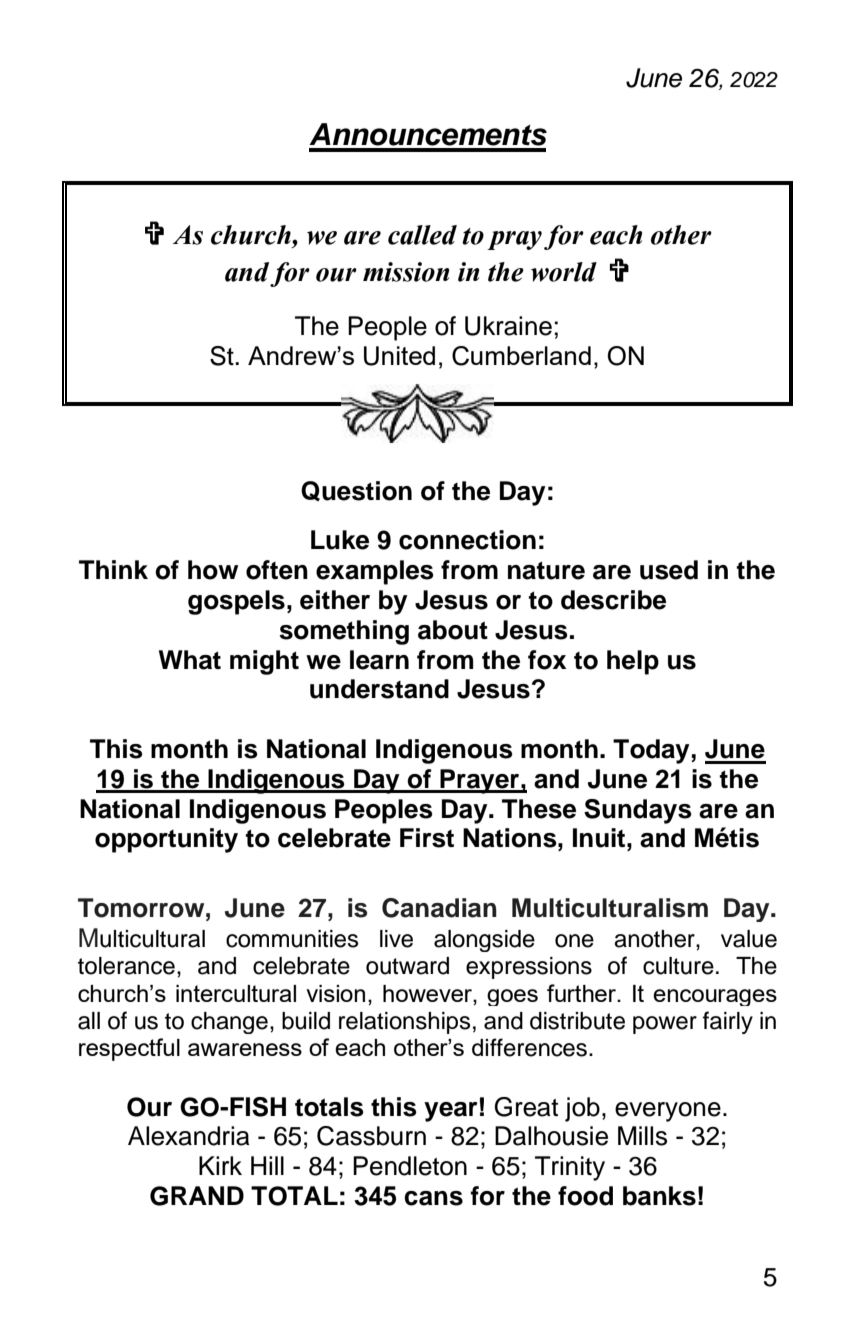  Describe the element at coordinates (422, 235) in the image. I see `called` at that location.
